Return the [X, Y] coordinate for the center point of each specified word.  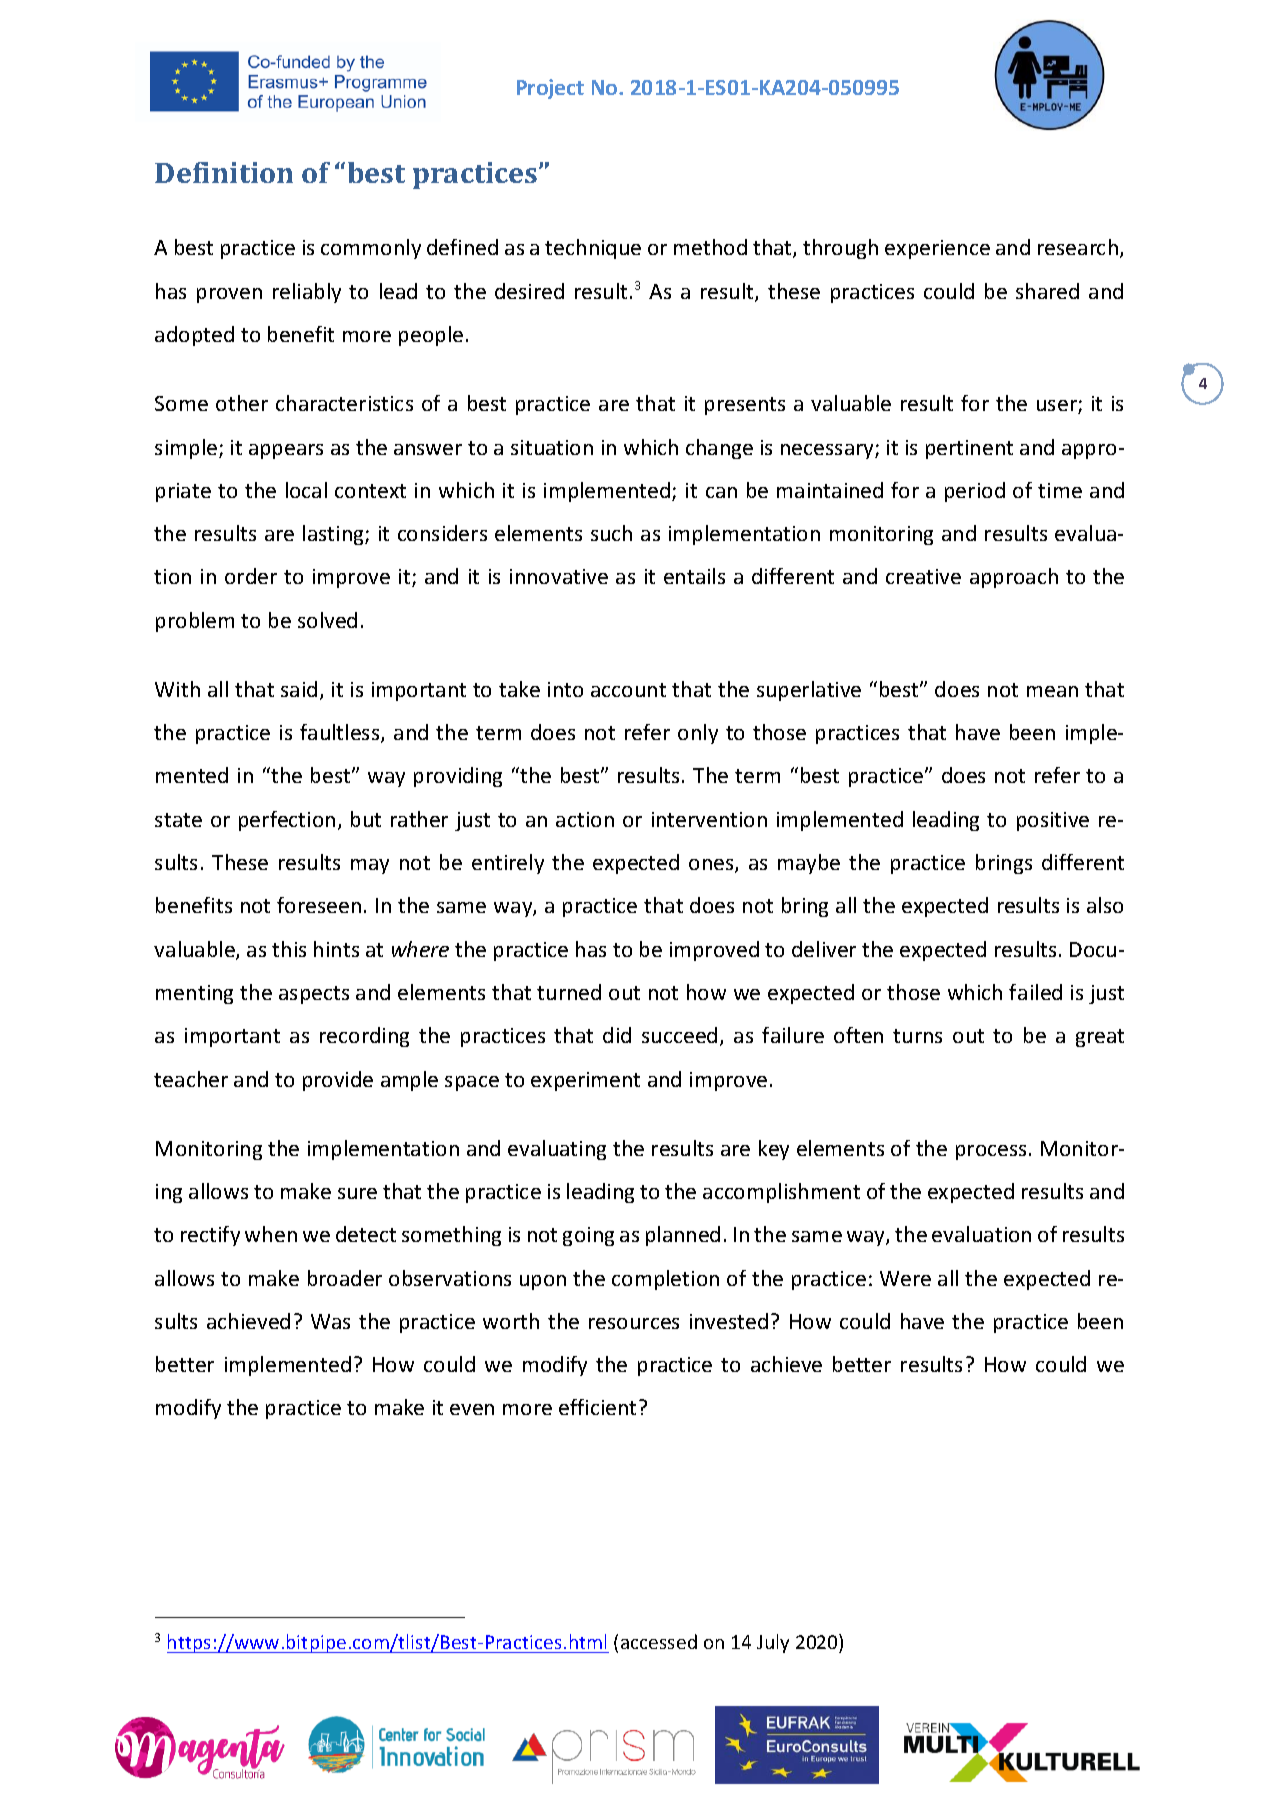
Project [550, 89]
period [975, 492]
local [306, 490]
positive [1053, 821]
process [991, 1152]
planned [683, 1236]
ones [712, 866]
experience [937, 249]
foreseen [319, 905]
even [472, 1409]
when [271, 1234]
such [611, 533]
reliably [307, 293]
